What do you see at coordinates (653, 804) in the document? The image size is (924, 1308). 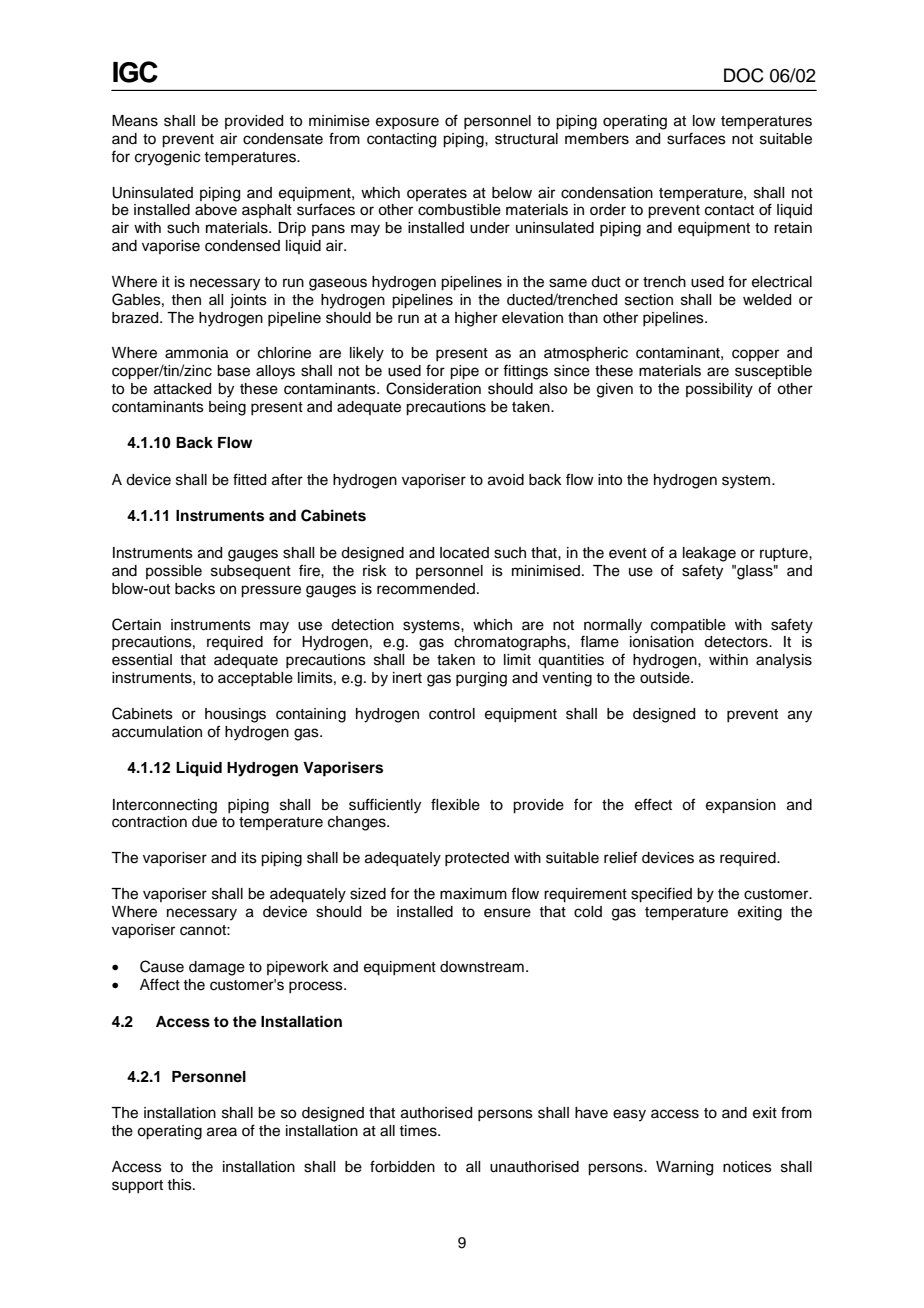 I see `effect` at bounding box center [653, 804].
